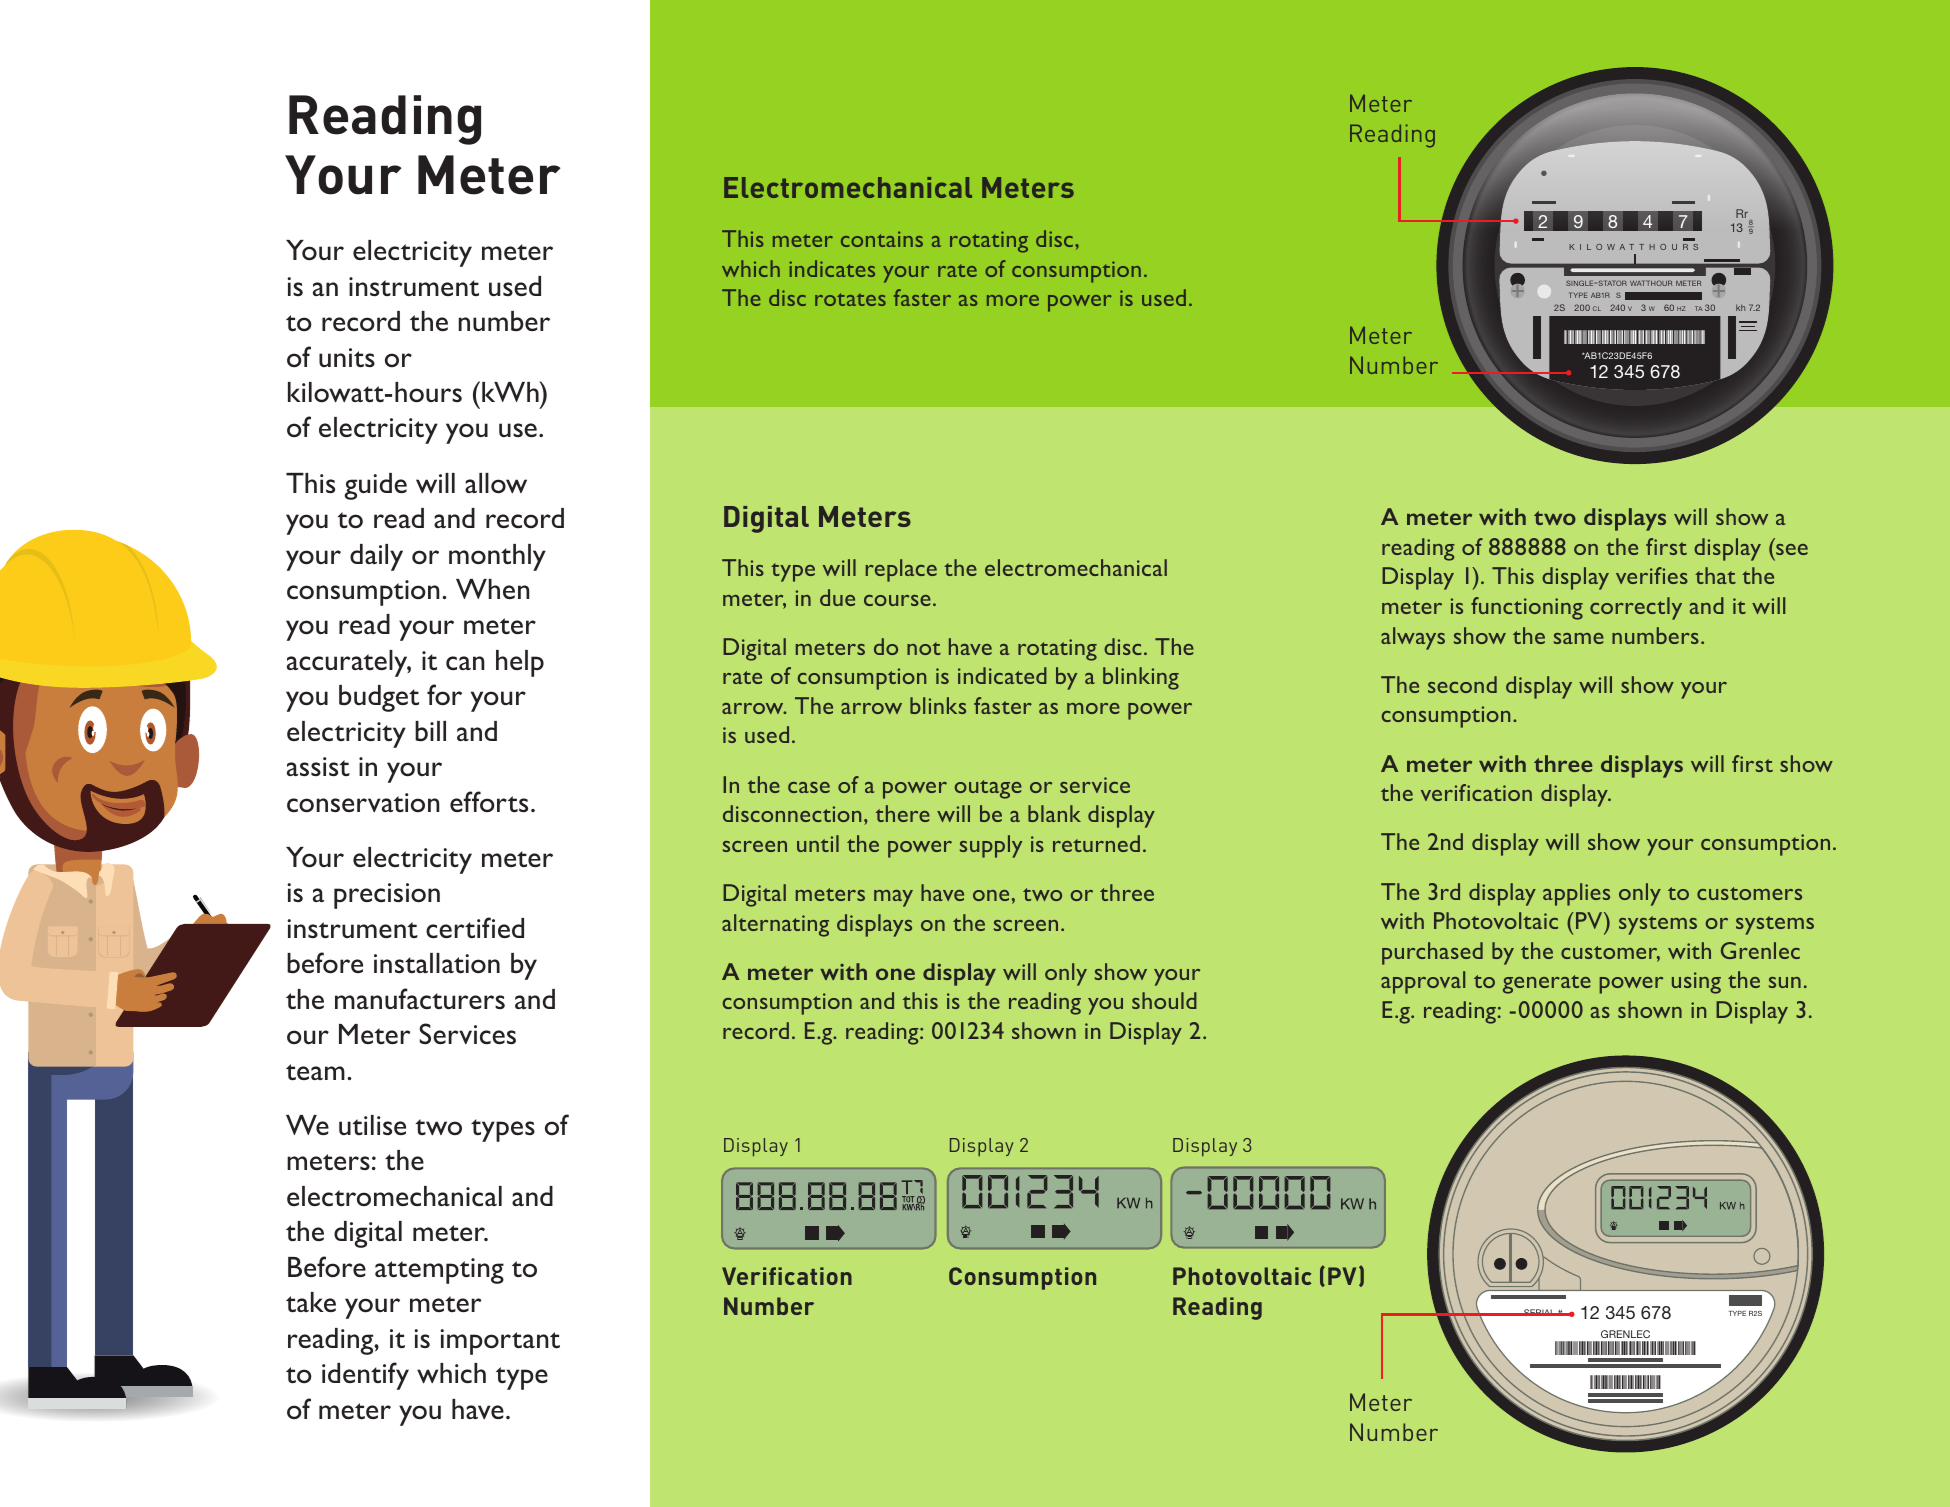 This screenshot has width=1950, height=1507. What do you see at coordinates (882, 239) in the screenshot?
I see `contains` at bounding box center [882, 239].
